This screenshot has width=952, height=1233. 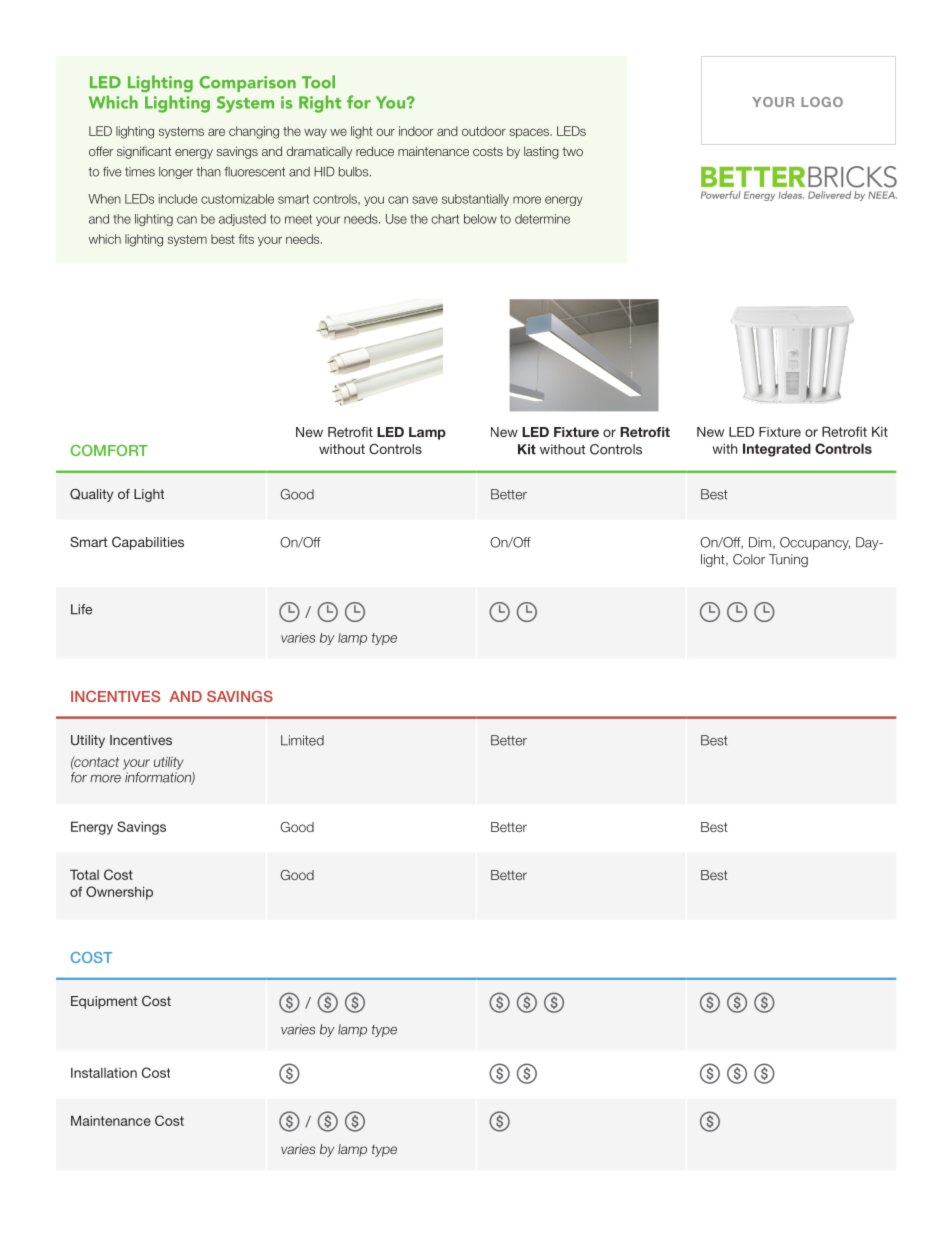 I want to click on LOGO, so click(x=822, y=102).
